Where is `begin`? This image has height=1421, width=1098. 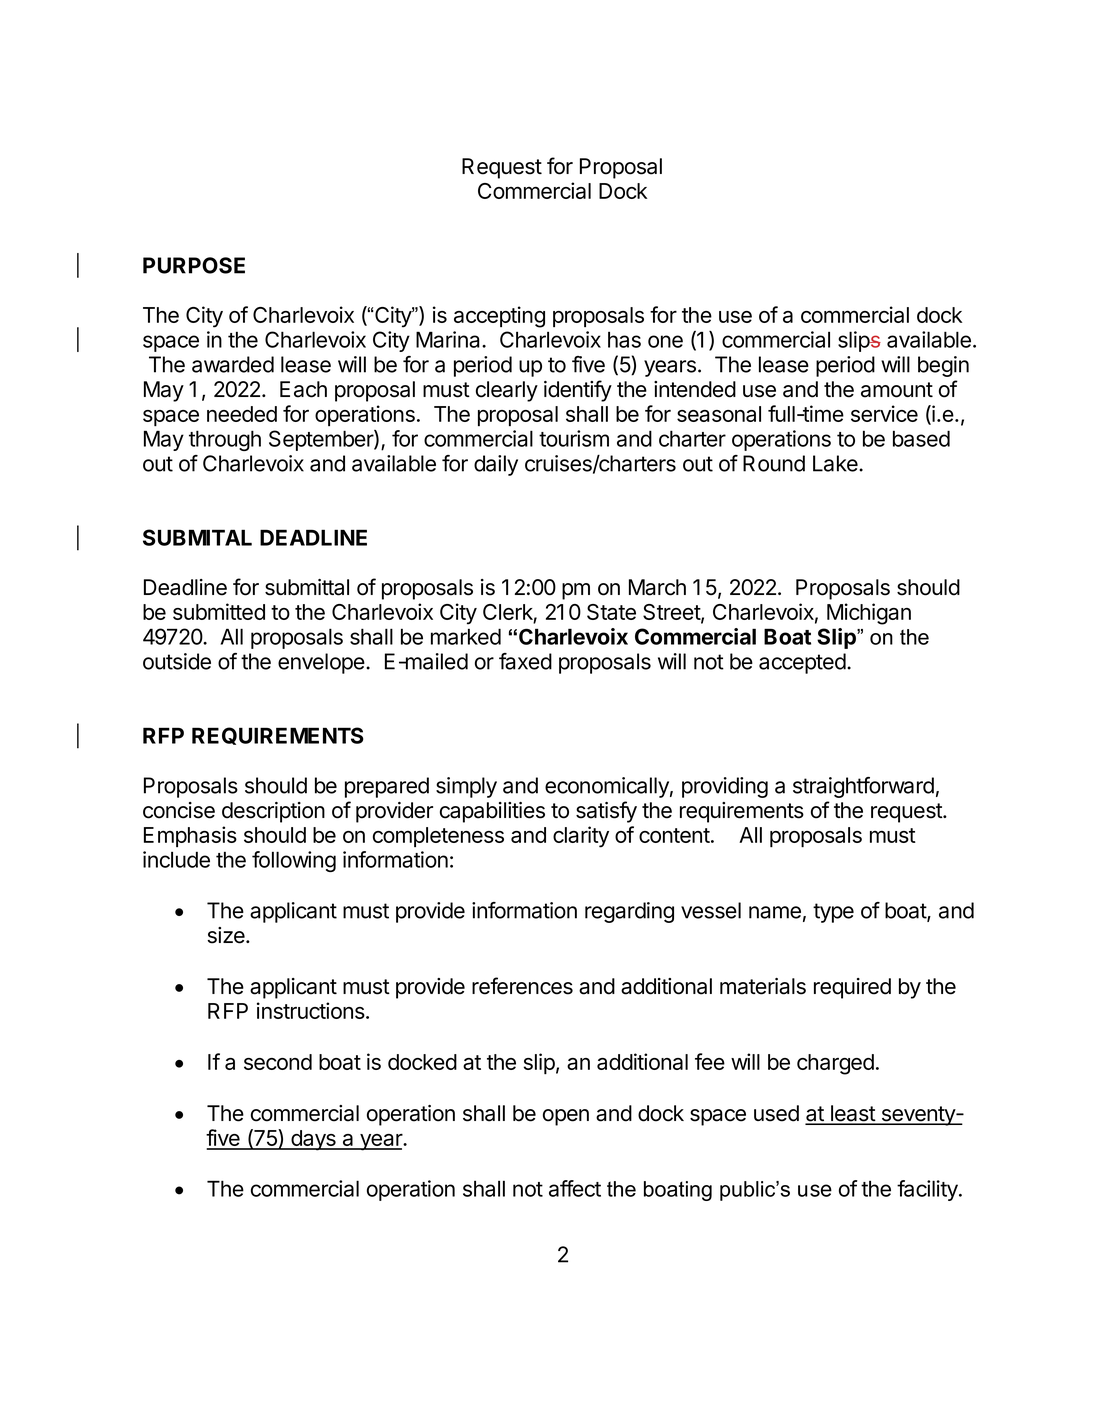
begin is located at coordinates (943, 366).
